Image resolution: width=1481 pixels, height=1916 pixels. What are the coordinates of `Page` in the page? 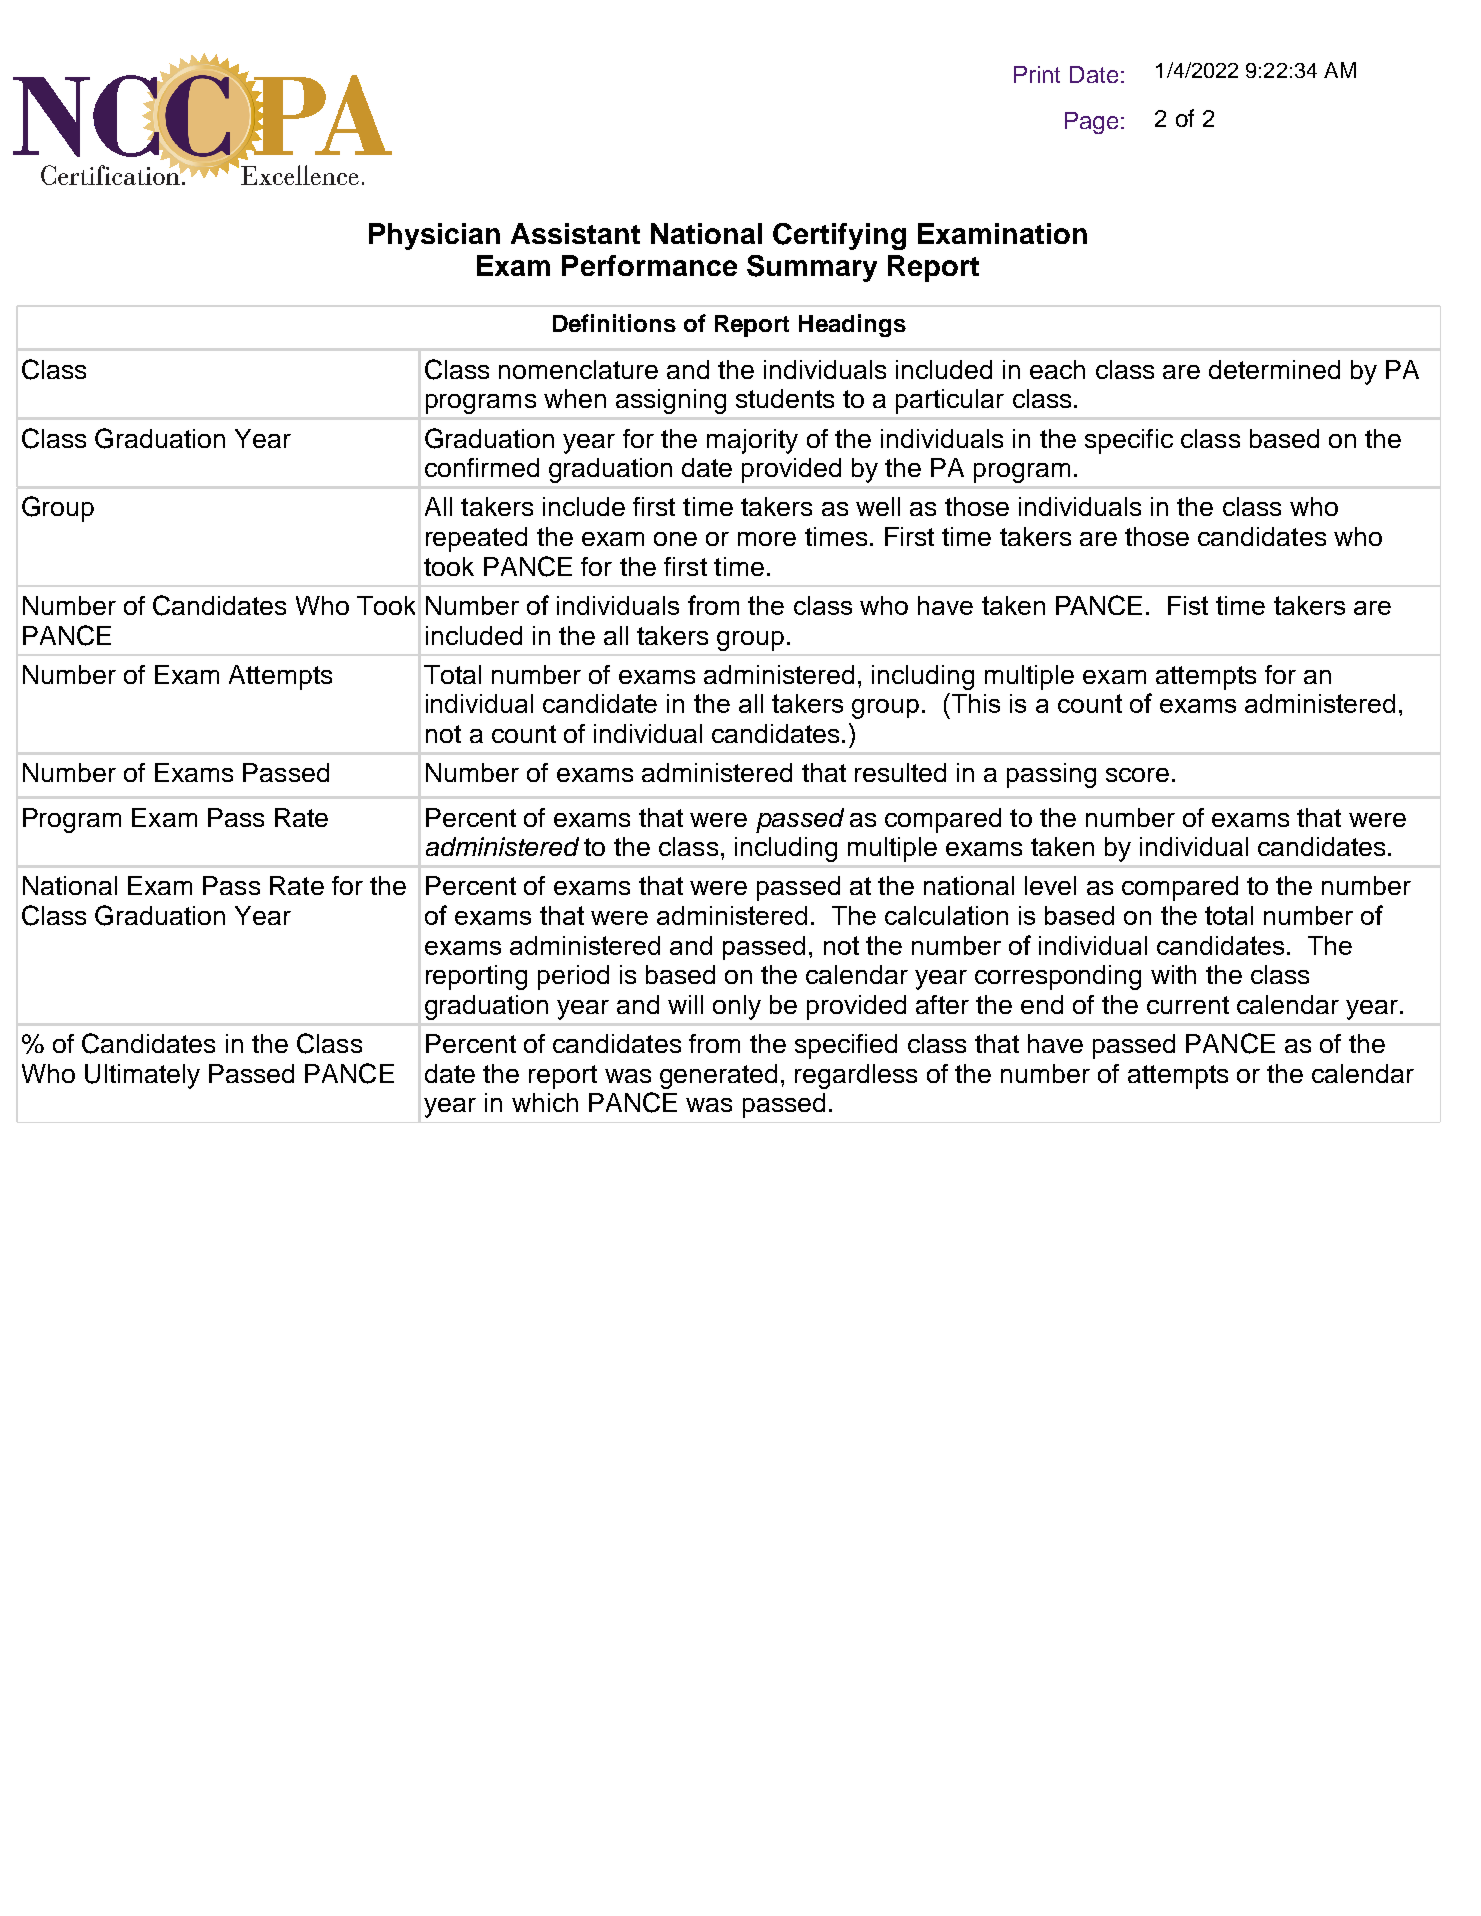 It's located at (1091, 123).
